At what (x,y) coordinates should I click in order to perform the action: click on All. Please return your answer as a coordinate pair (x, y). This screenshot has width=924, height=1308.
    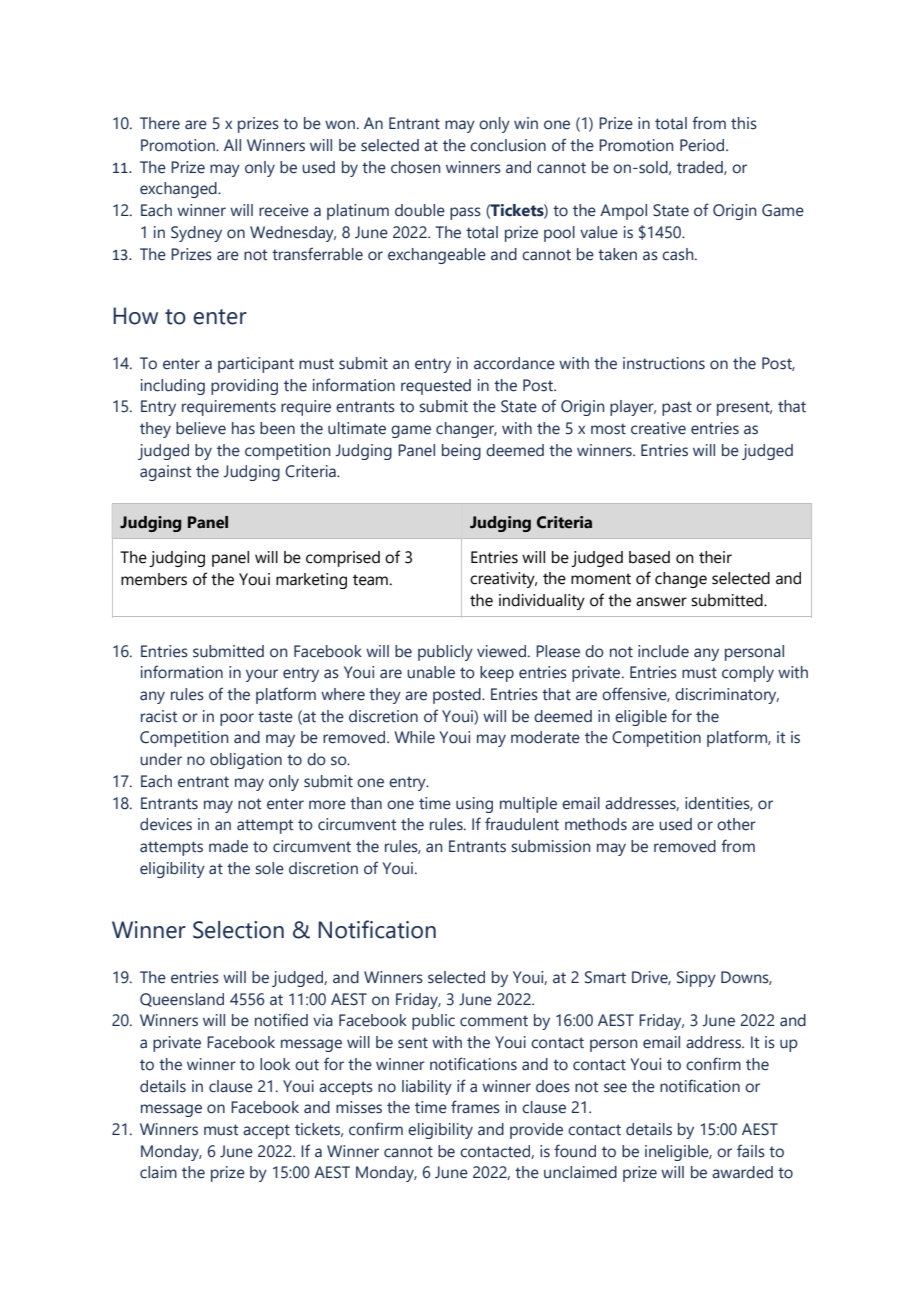
    Looking at the image, I should click on (232, 145).
